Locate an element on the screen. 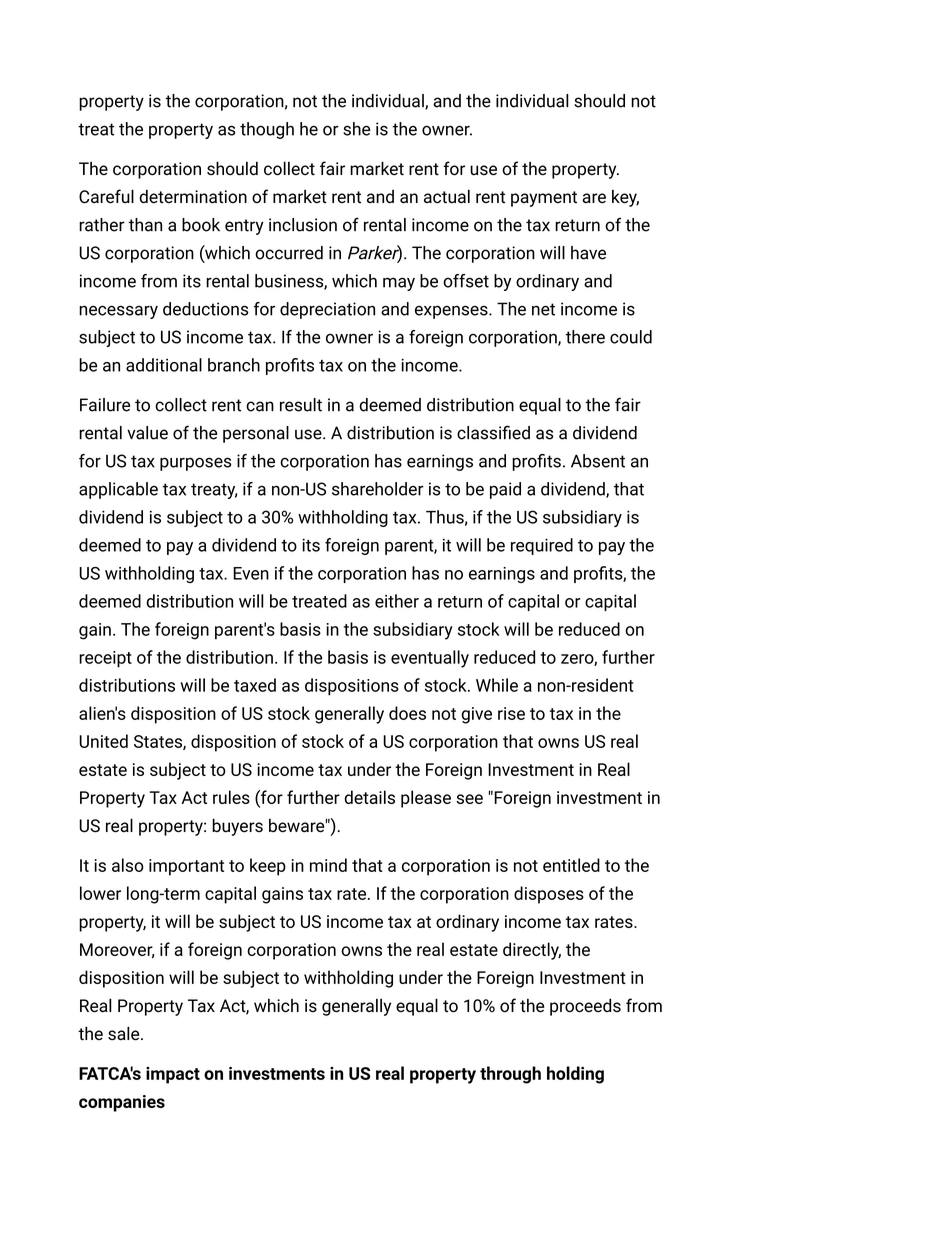  there is located at coordinates (585, 337).
